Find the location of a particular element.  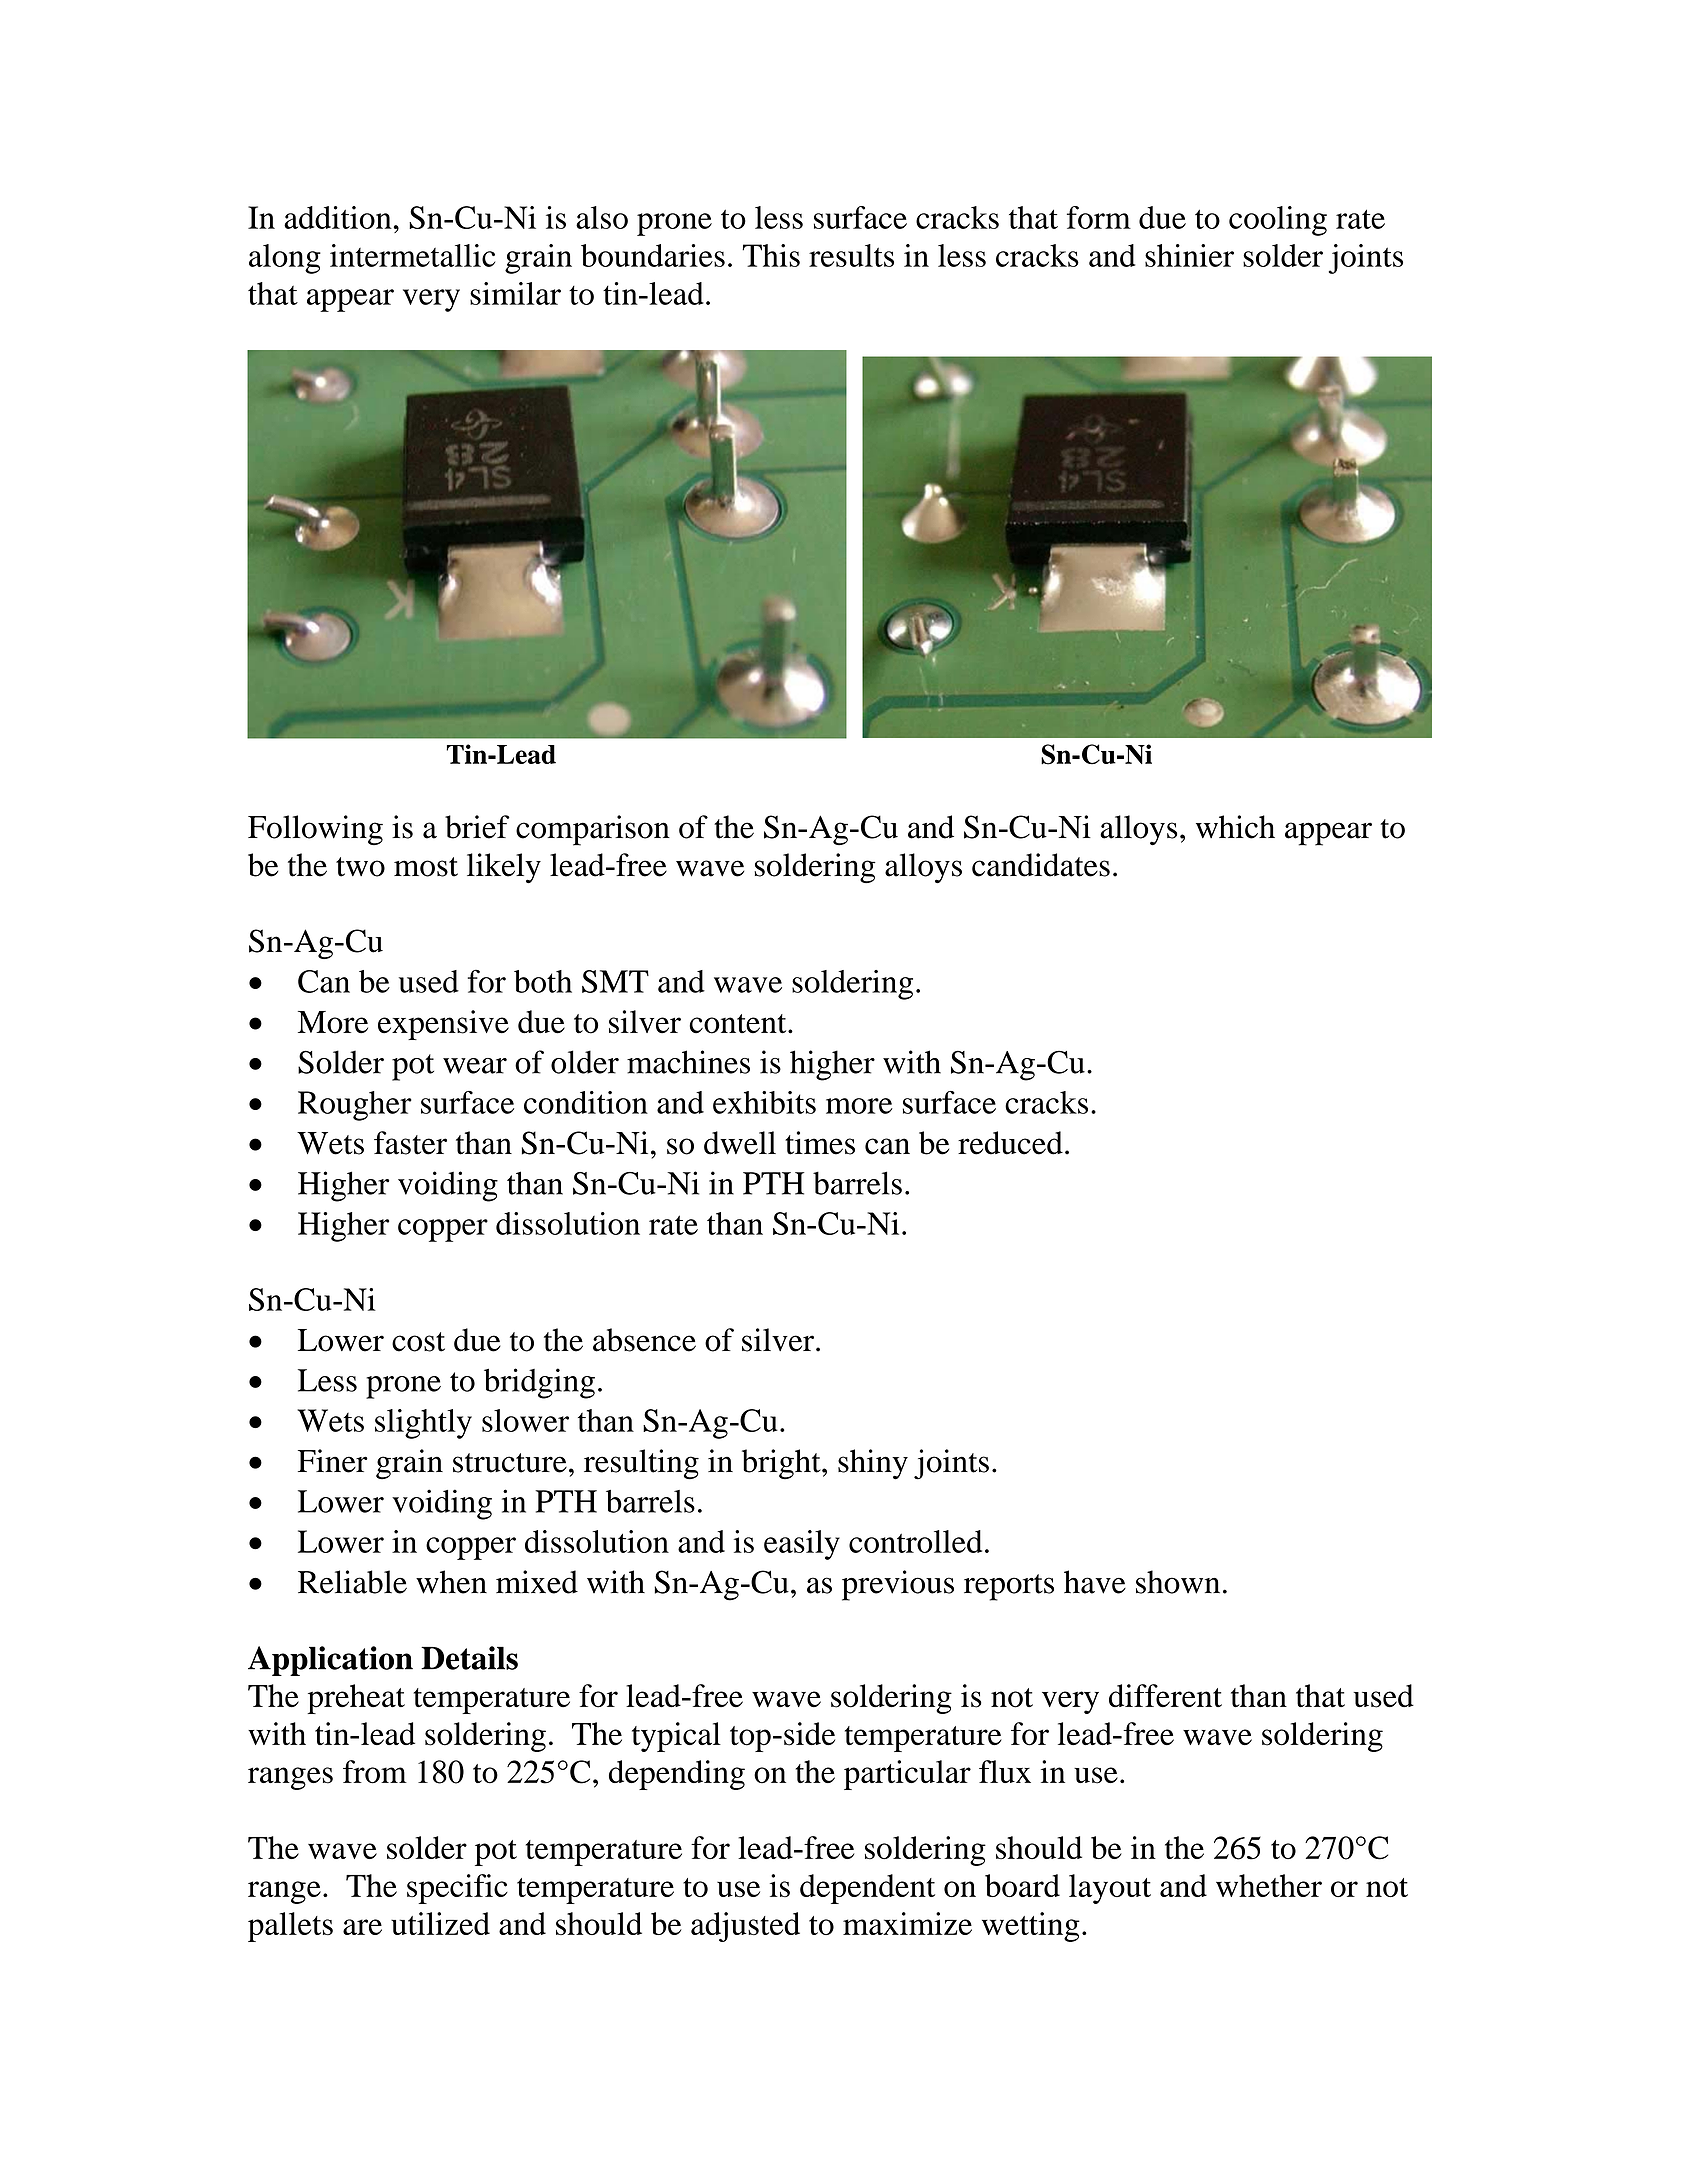

absence is located at coordinates (644, 1340).
